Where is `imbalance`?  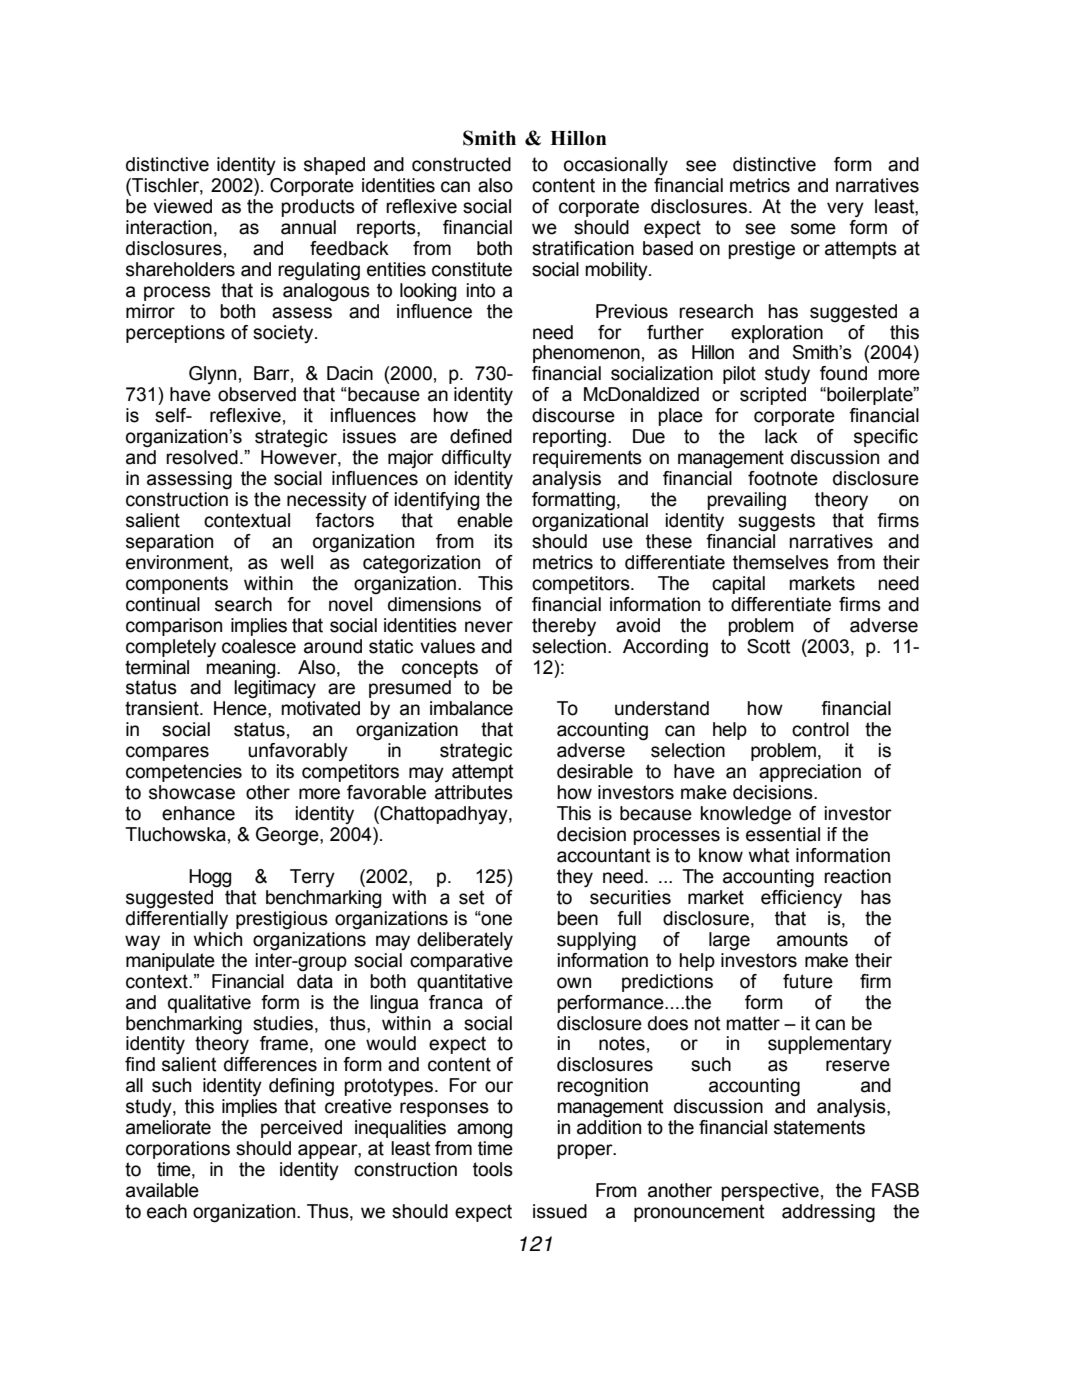
imbalance is located at coordinates (471, 708).
